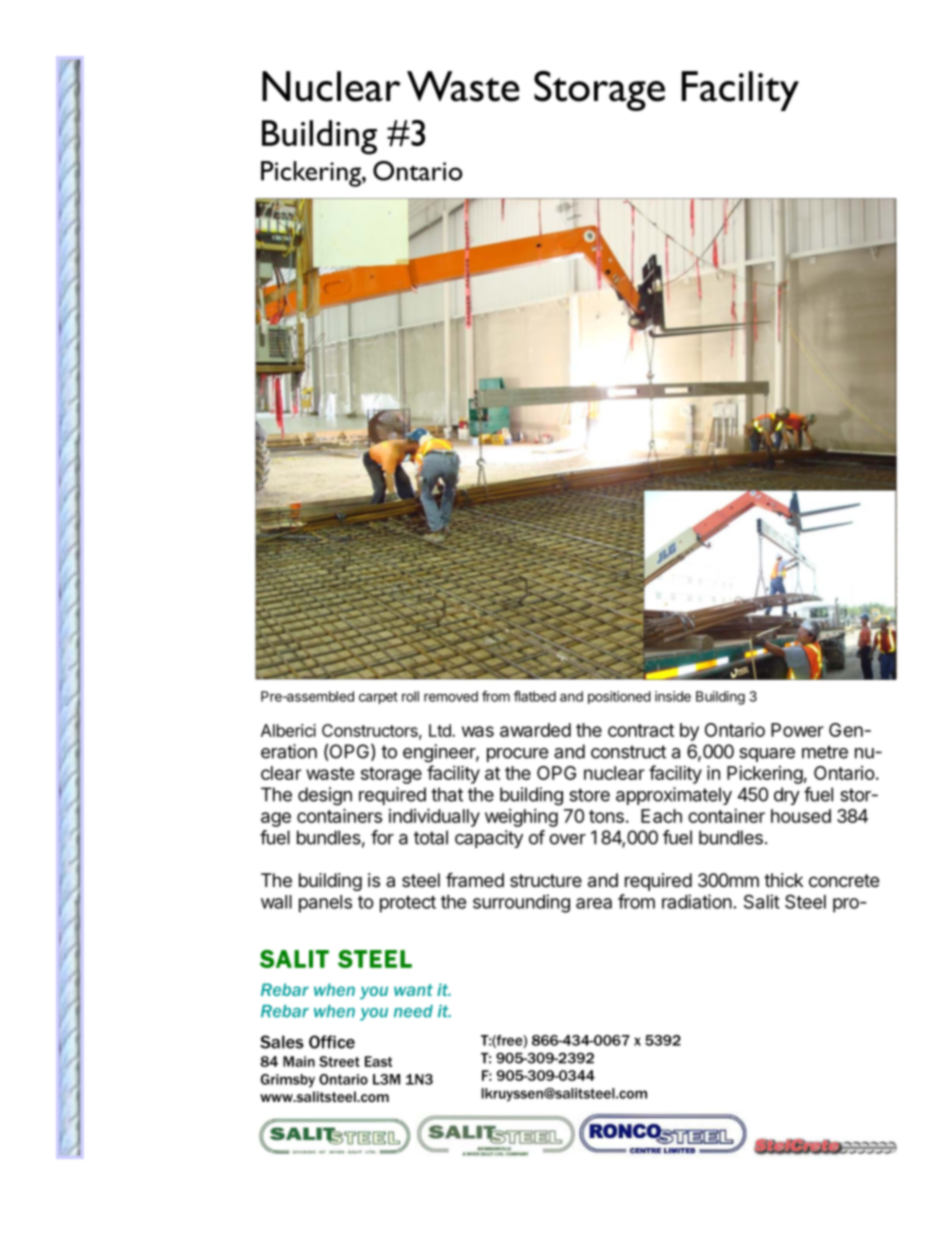  Describe the element at coordinates (378, 1061) in the page. I see `East` at that location.
